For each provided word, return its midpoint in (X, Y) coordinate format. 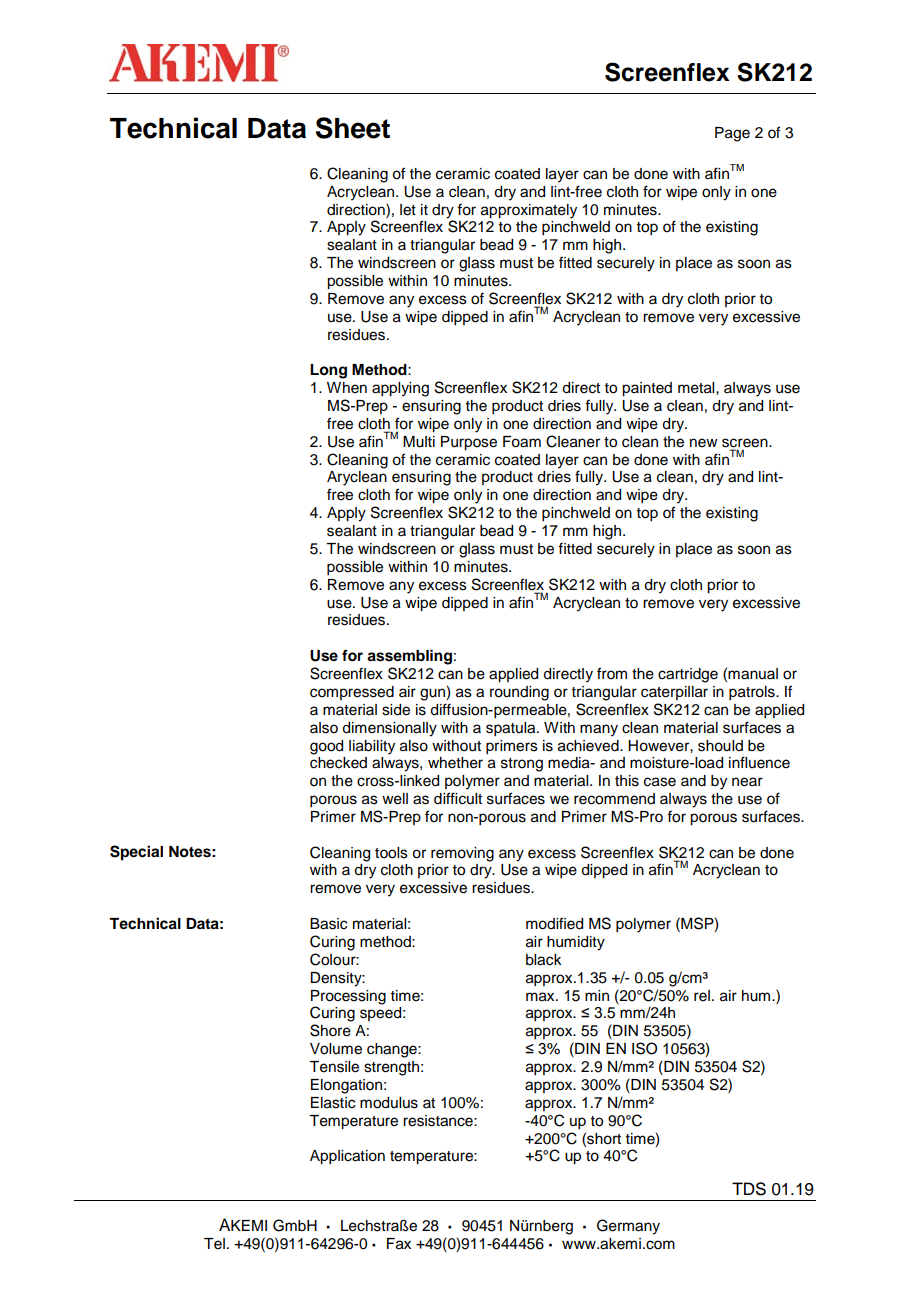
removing (462, 854)
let (408, 210)
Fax (399, 1244)
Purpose (469, 443)
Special (136, 853)
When (347, 388)
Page (732, 134)
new (704, 443)
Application (347, 1157)
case (660, 782)
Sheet (352, 128)
